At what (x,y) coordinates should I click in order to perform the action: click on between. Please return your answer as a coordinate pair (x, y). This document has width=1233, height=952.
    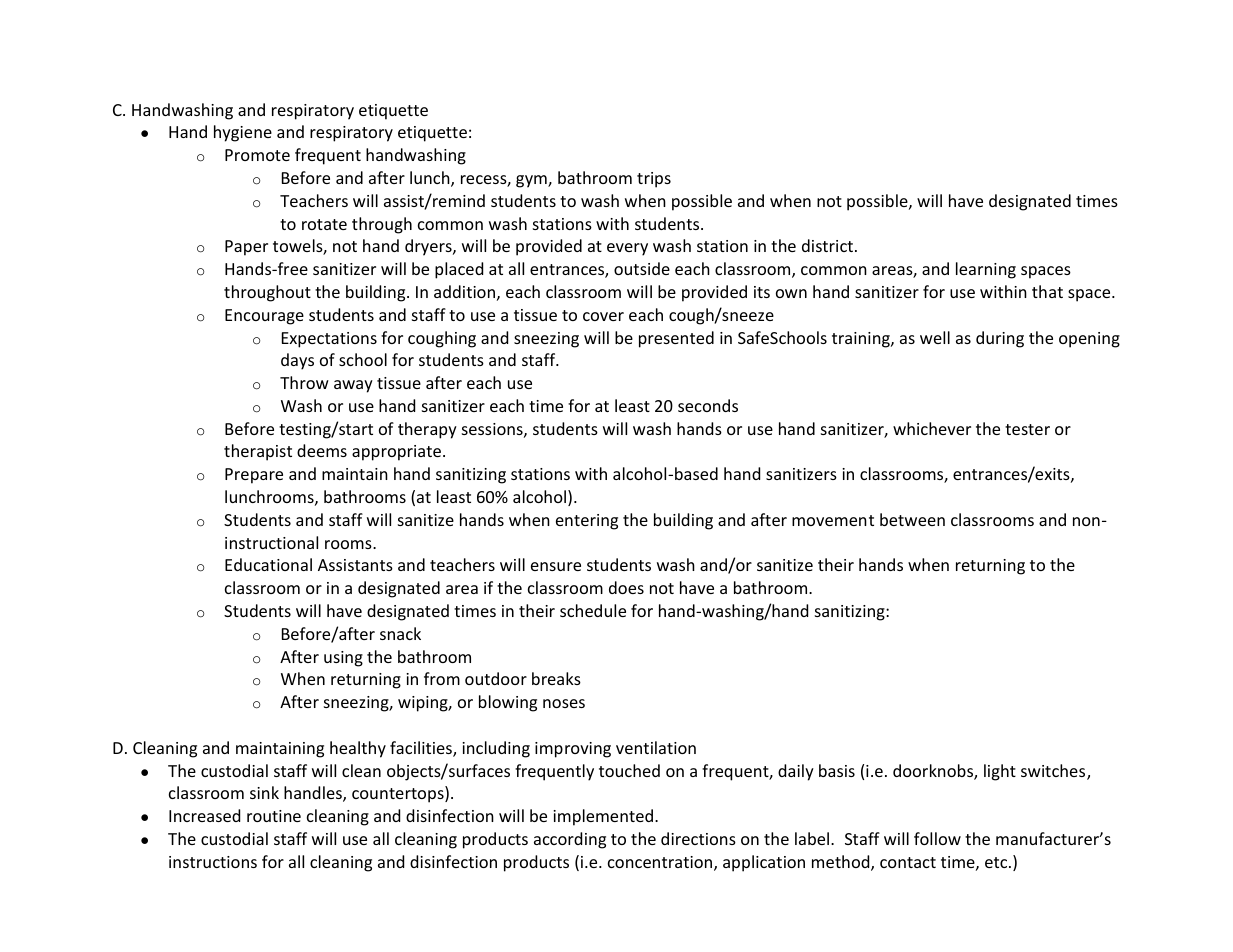
    Looking at the image, I should click on (912, 519).
